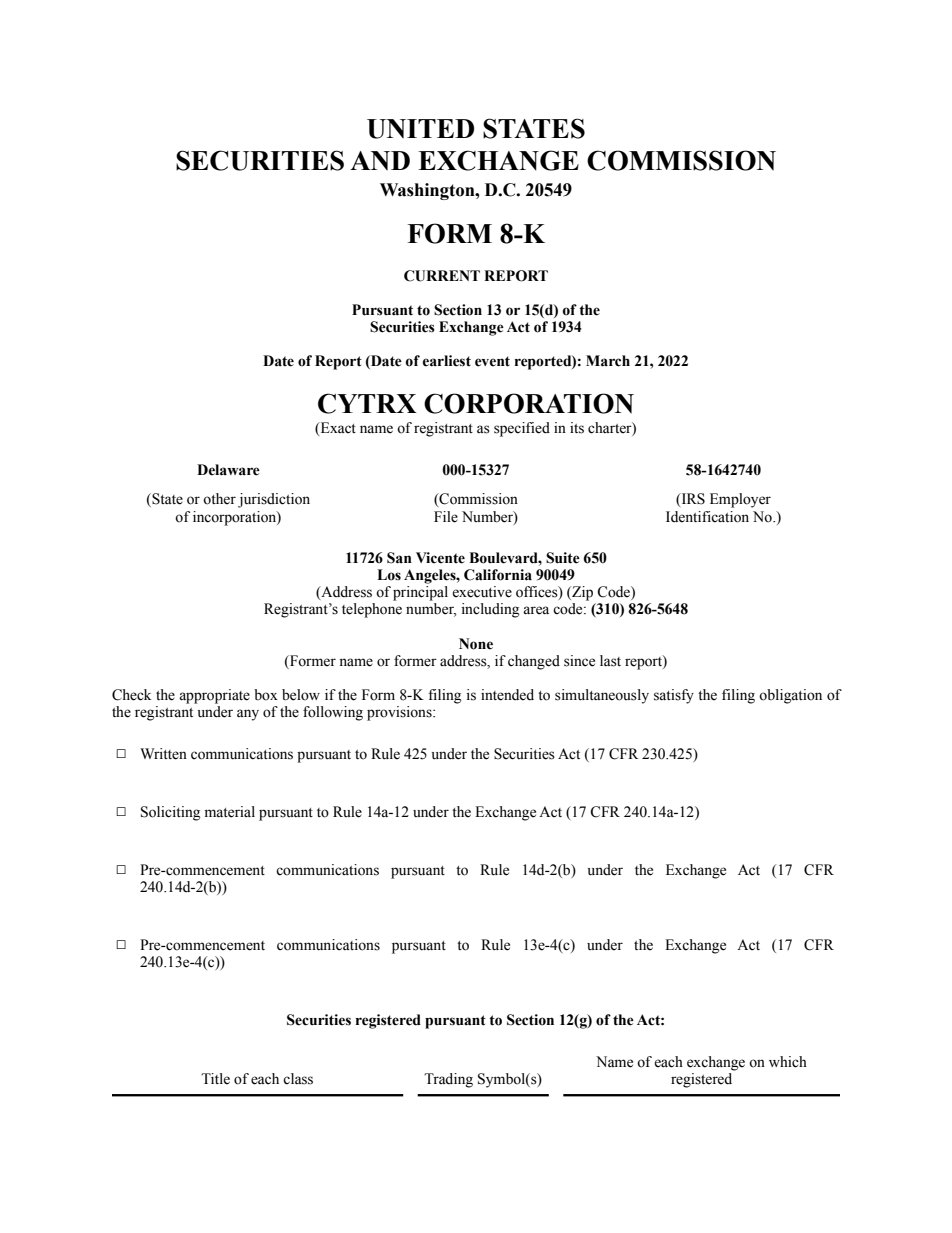 This screenshot has width=952, height=1233. I want to click on appropriate, so click(214, 696).
